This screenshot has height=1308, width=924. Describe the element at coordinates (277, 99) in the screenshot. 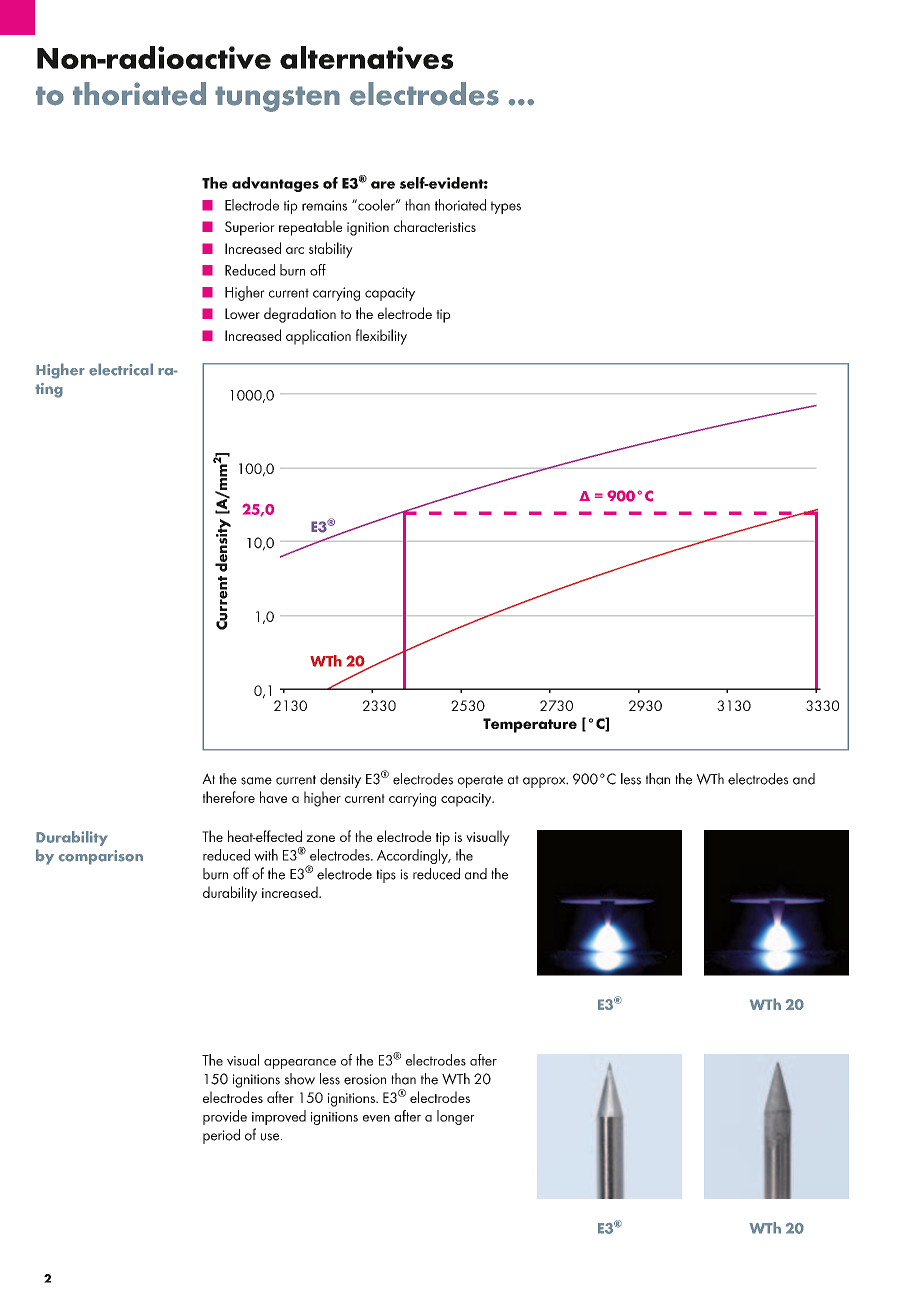

I see `tungsten` at that location.
